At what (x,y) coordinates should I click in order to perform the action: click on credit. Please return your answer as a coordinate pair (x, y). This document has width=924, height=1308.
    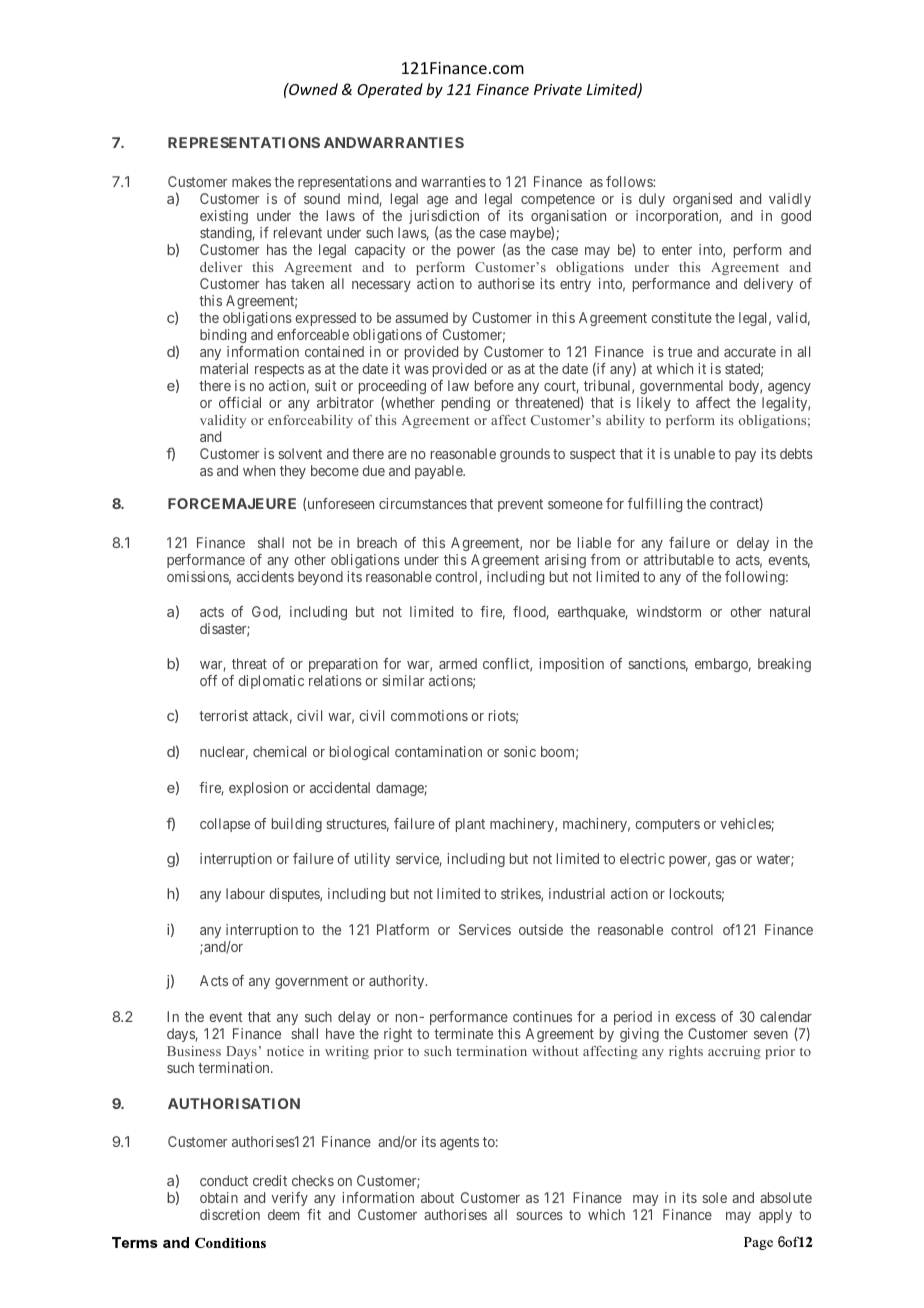
    Looking at the image, I should click on (270, 1180).
